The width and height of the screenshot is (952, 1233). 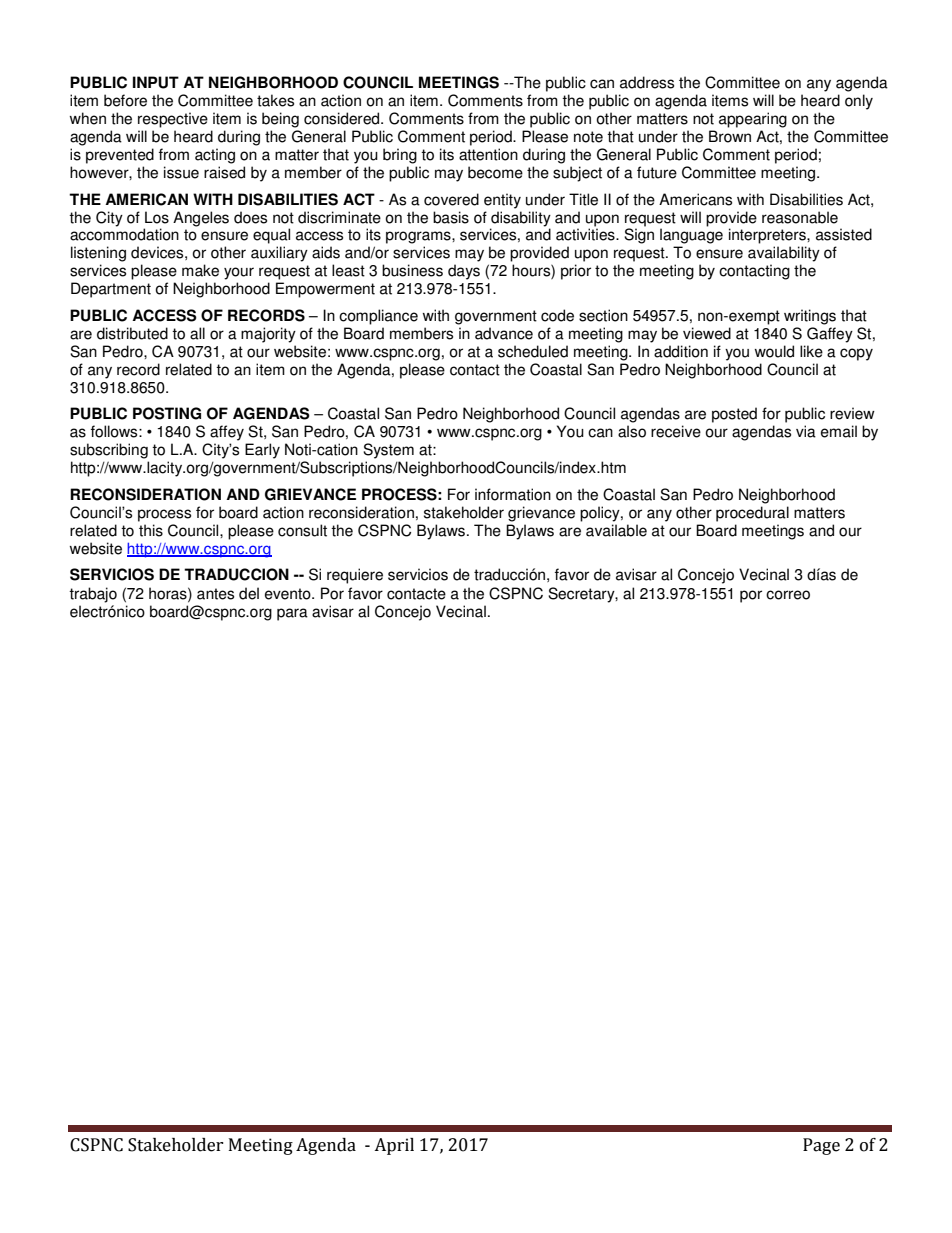 What do you see at coordinates (173, 120) in the screenshot?
I see `respective` at bounding box center [173, 120].
